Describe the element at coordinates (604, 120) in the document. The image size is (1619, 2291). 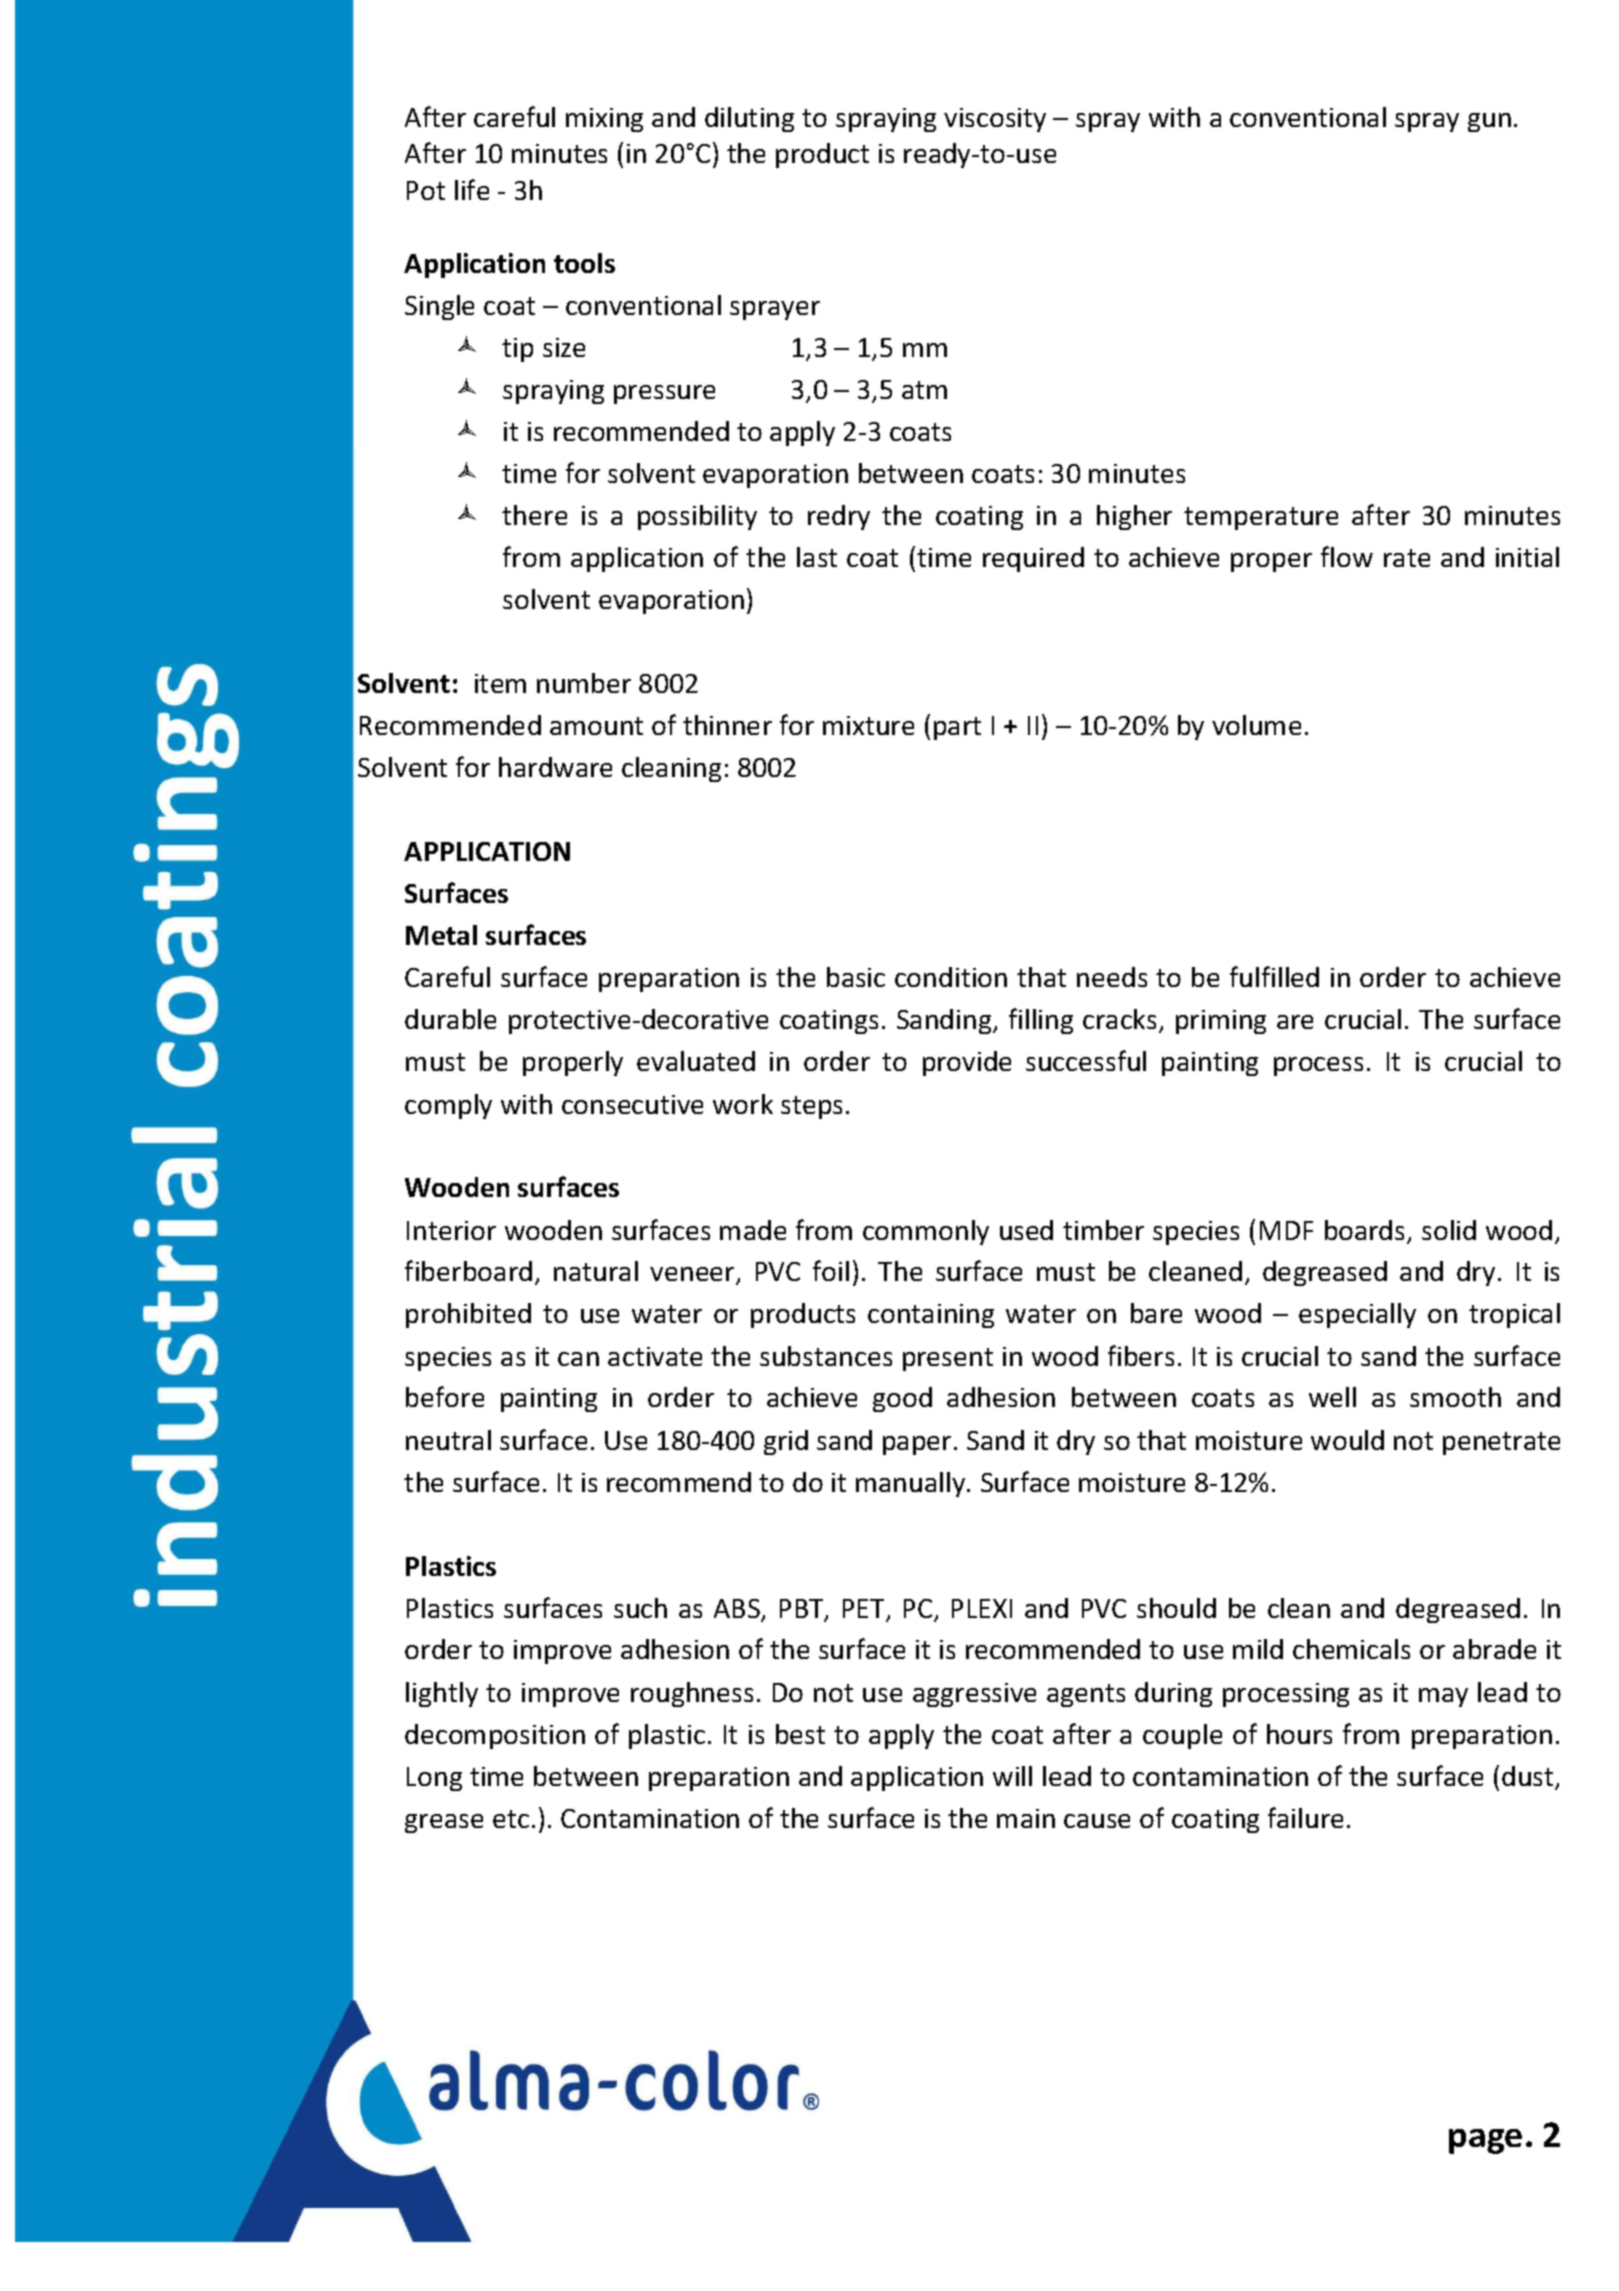
I see `mixing` at that location.
